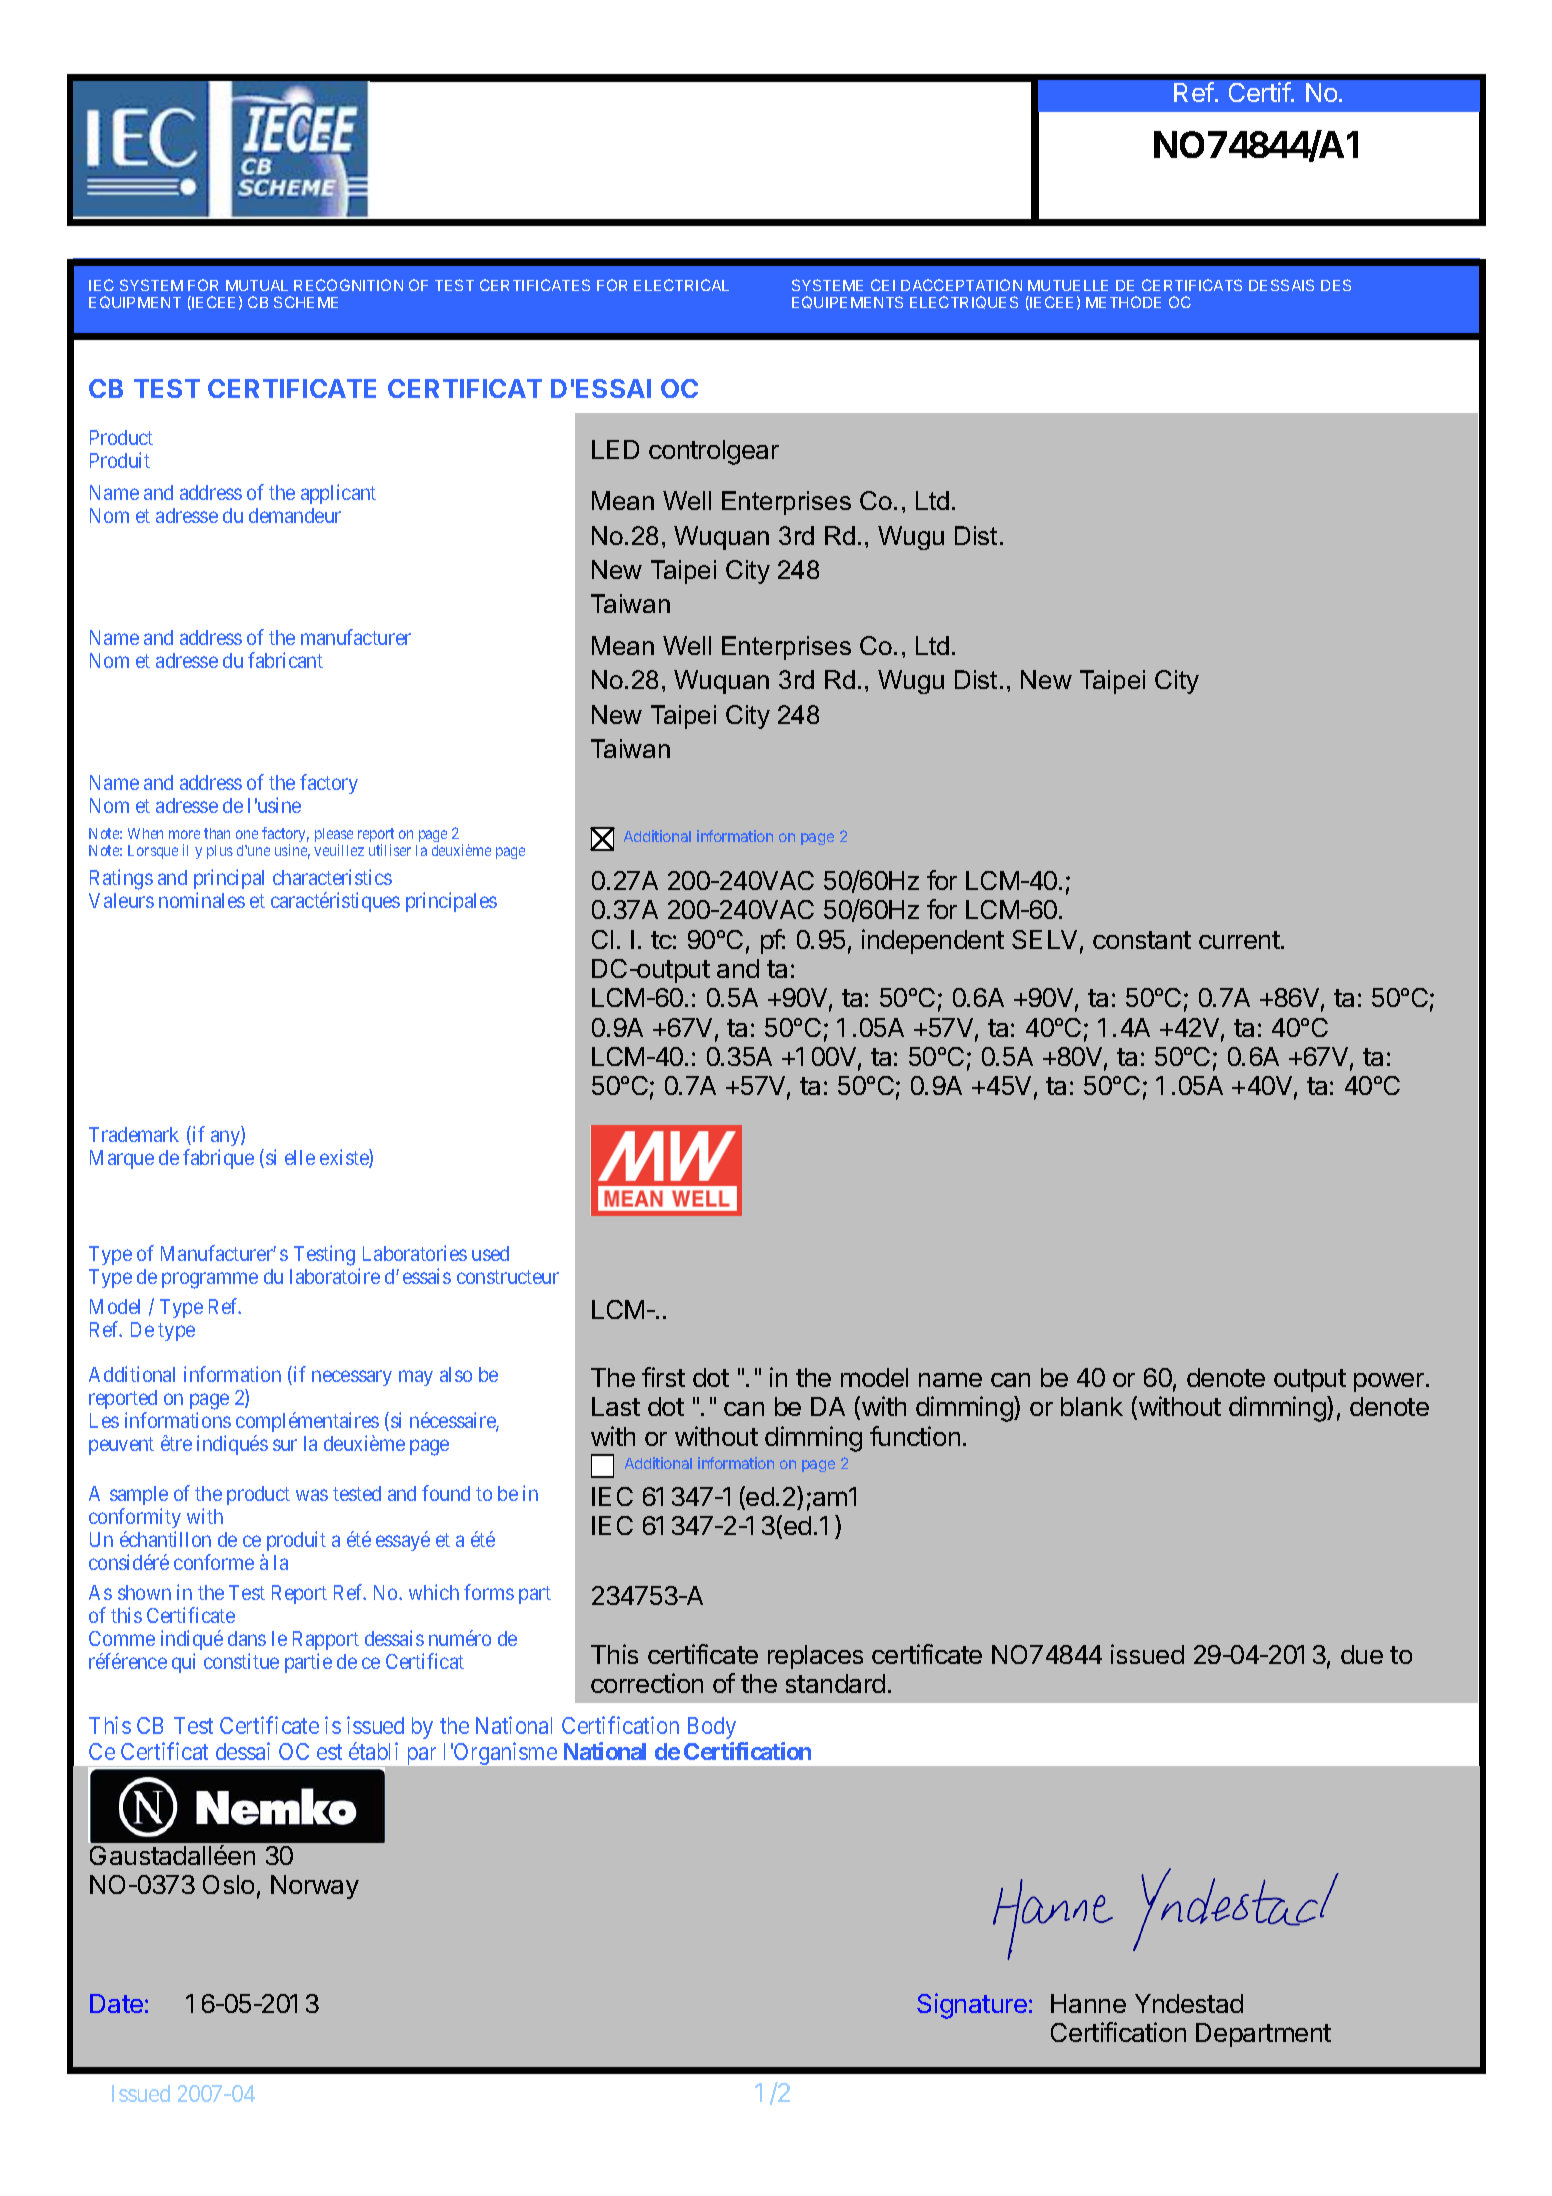 The height and width of the image is (2196, 1552). I want to click on SCHEME, so click(306, 302).
